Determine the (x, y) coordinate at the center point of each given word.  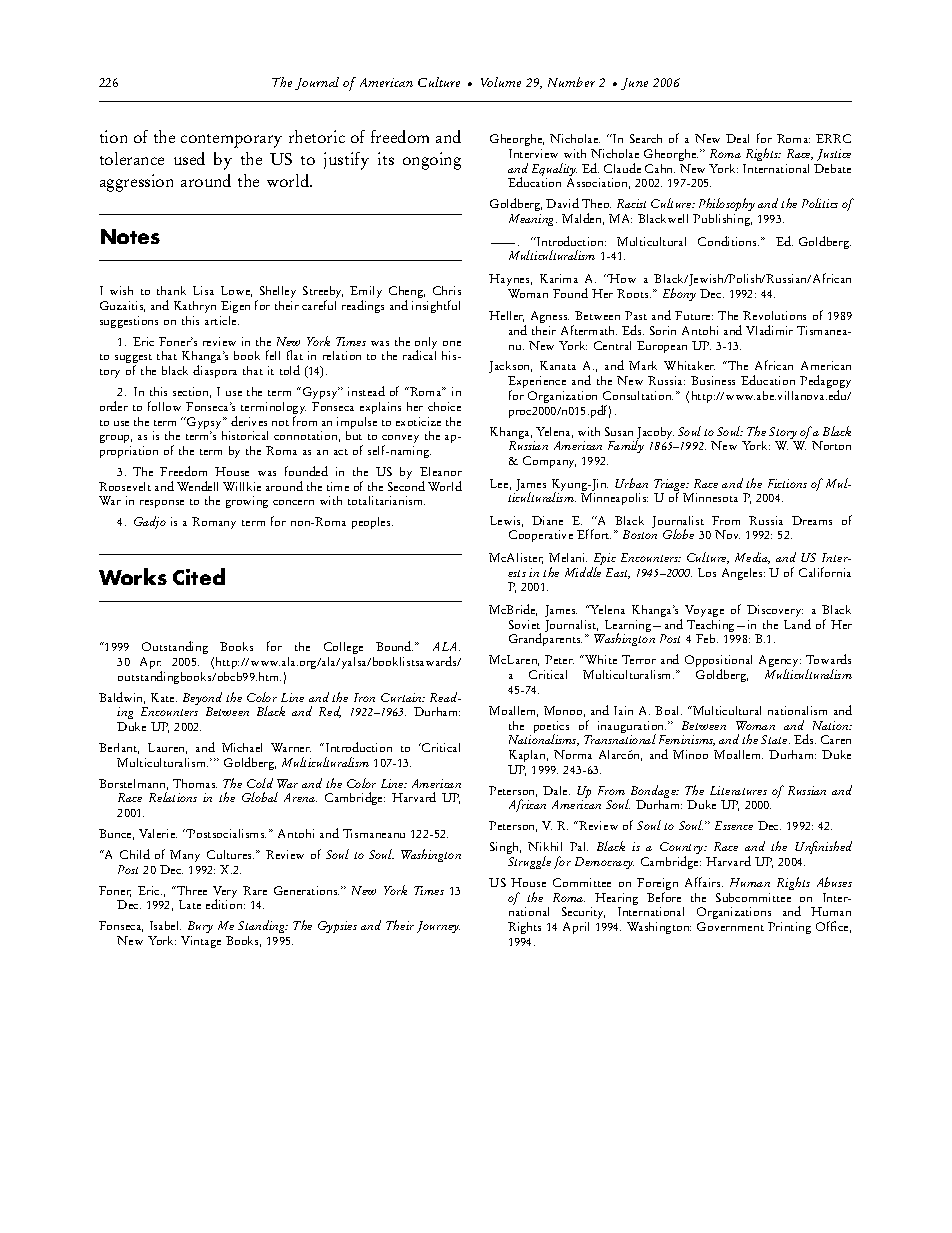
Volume (501, 82)
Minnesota (710, 497)
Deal (737, 138)
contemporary (231, 141)
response (162, 504)
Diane (547, 520)
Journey (438, 927)
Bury (200, 929)
